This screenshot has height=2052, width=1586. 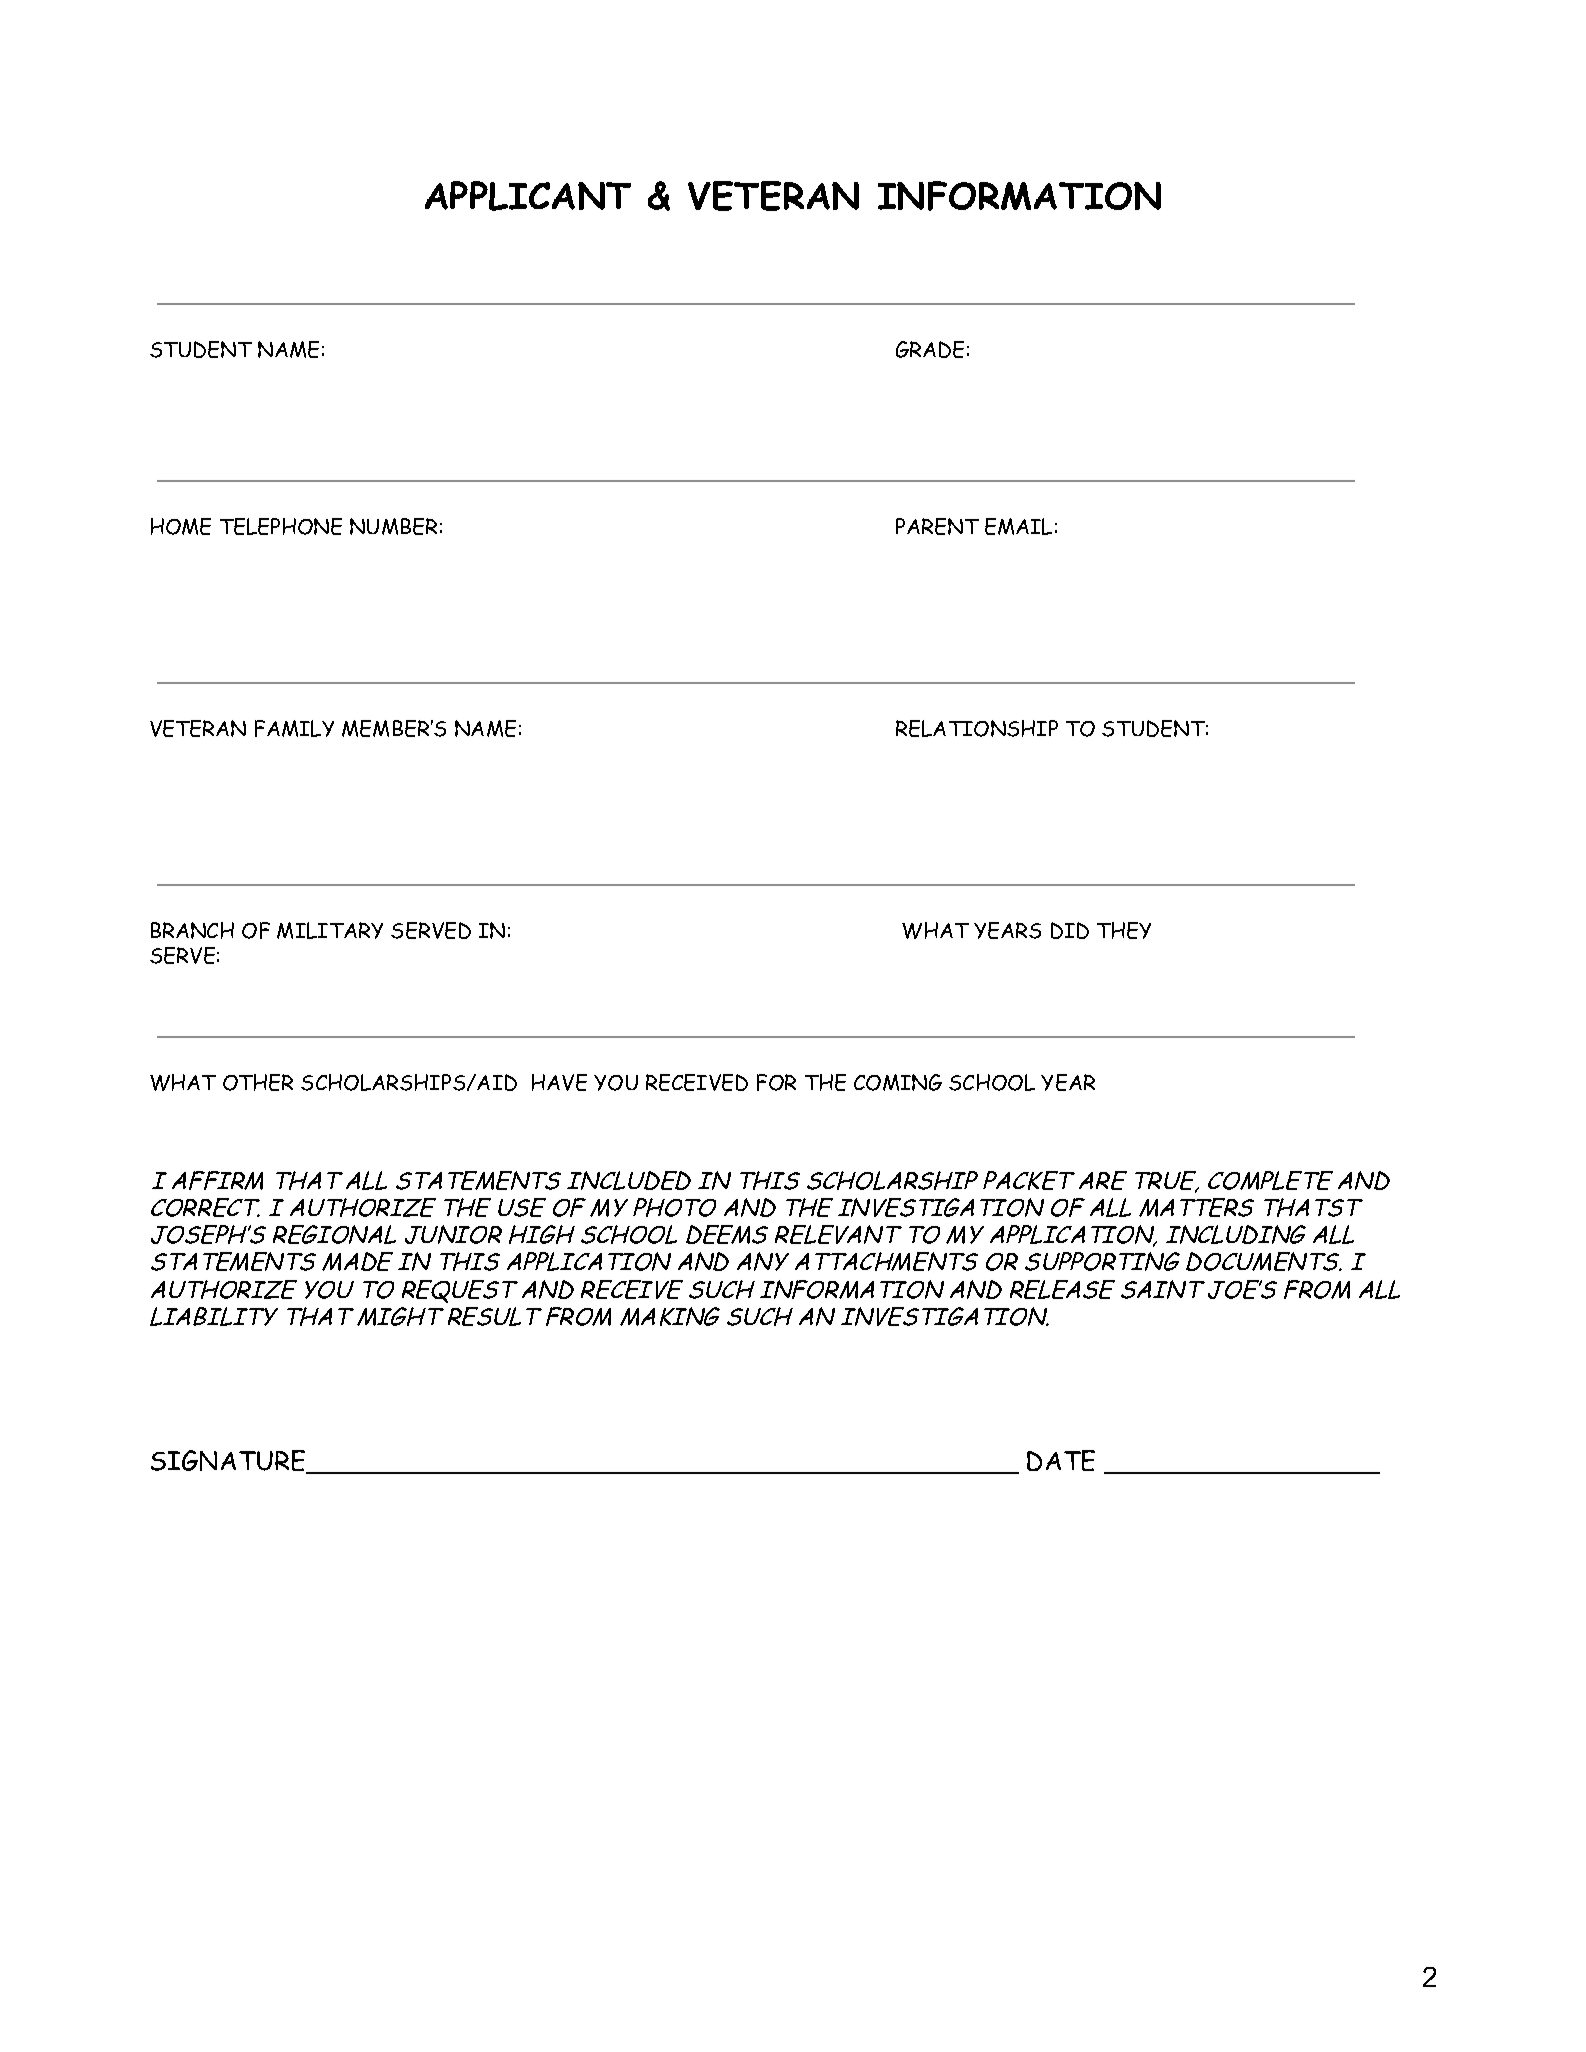 What do you see at coordinates (898, 1082) in the screenshot?
I see `COMING` at bounding box center [898, 1082].
